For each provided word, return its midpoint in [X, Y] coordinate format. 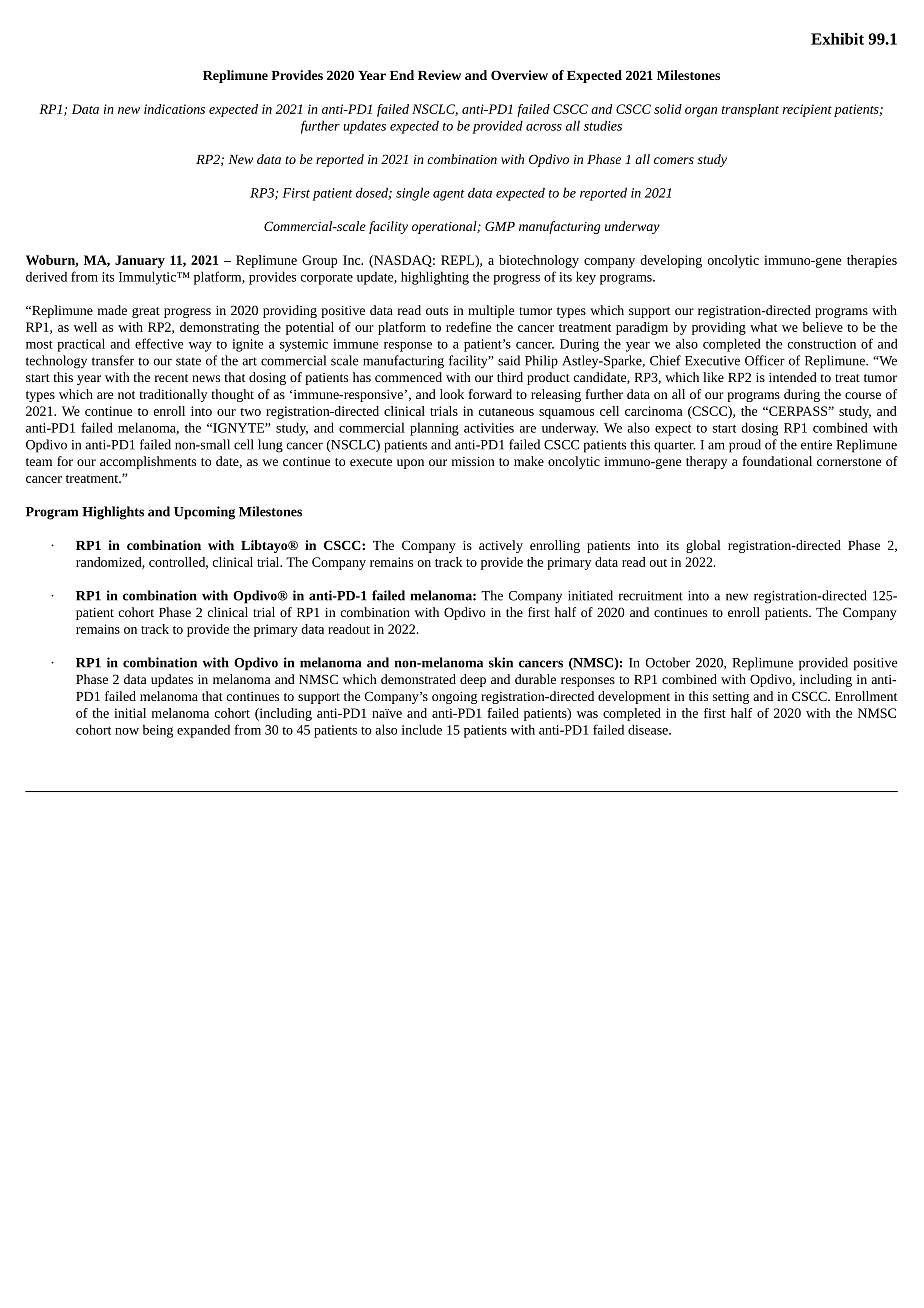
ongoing [454, 698]
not [126, 395]
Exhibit [837, 39]
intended [793, 377]
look [452, 394]
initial [130, 713]
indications [174, 109]
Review [439, 75]
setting [731, 698]
